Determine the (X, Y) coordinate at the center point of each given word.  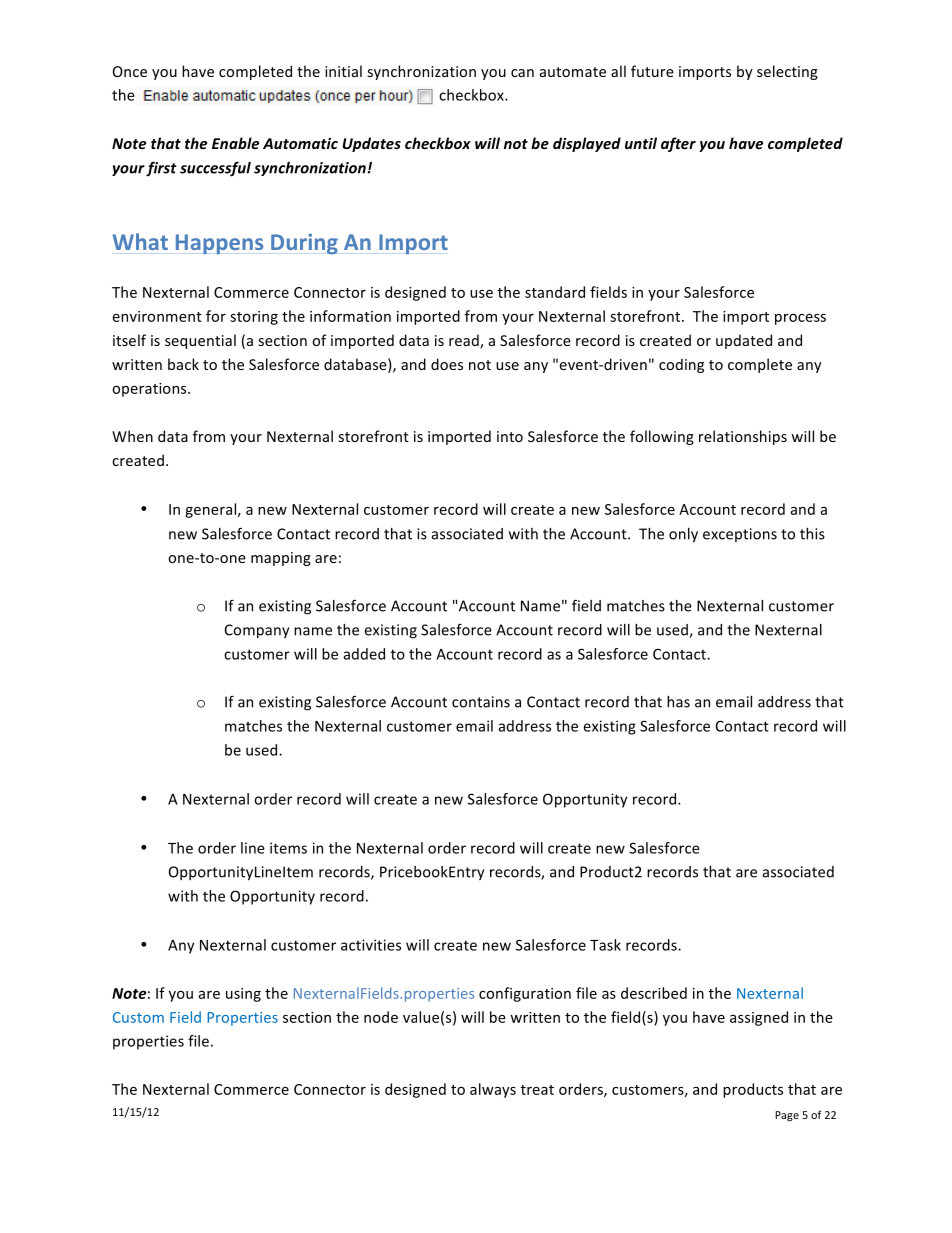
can (522, 73)
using (243, 995)
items (288, 848)
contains (481, 702)
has (678, 702)
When (132, 436)
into (510, 436)
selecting (787, 72)
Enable (235, 143)
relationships (743, 437)
